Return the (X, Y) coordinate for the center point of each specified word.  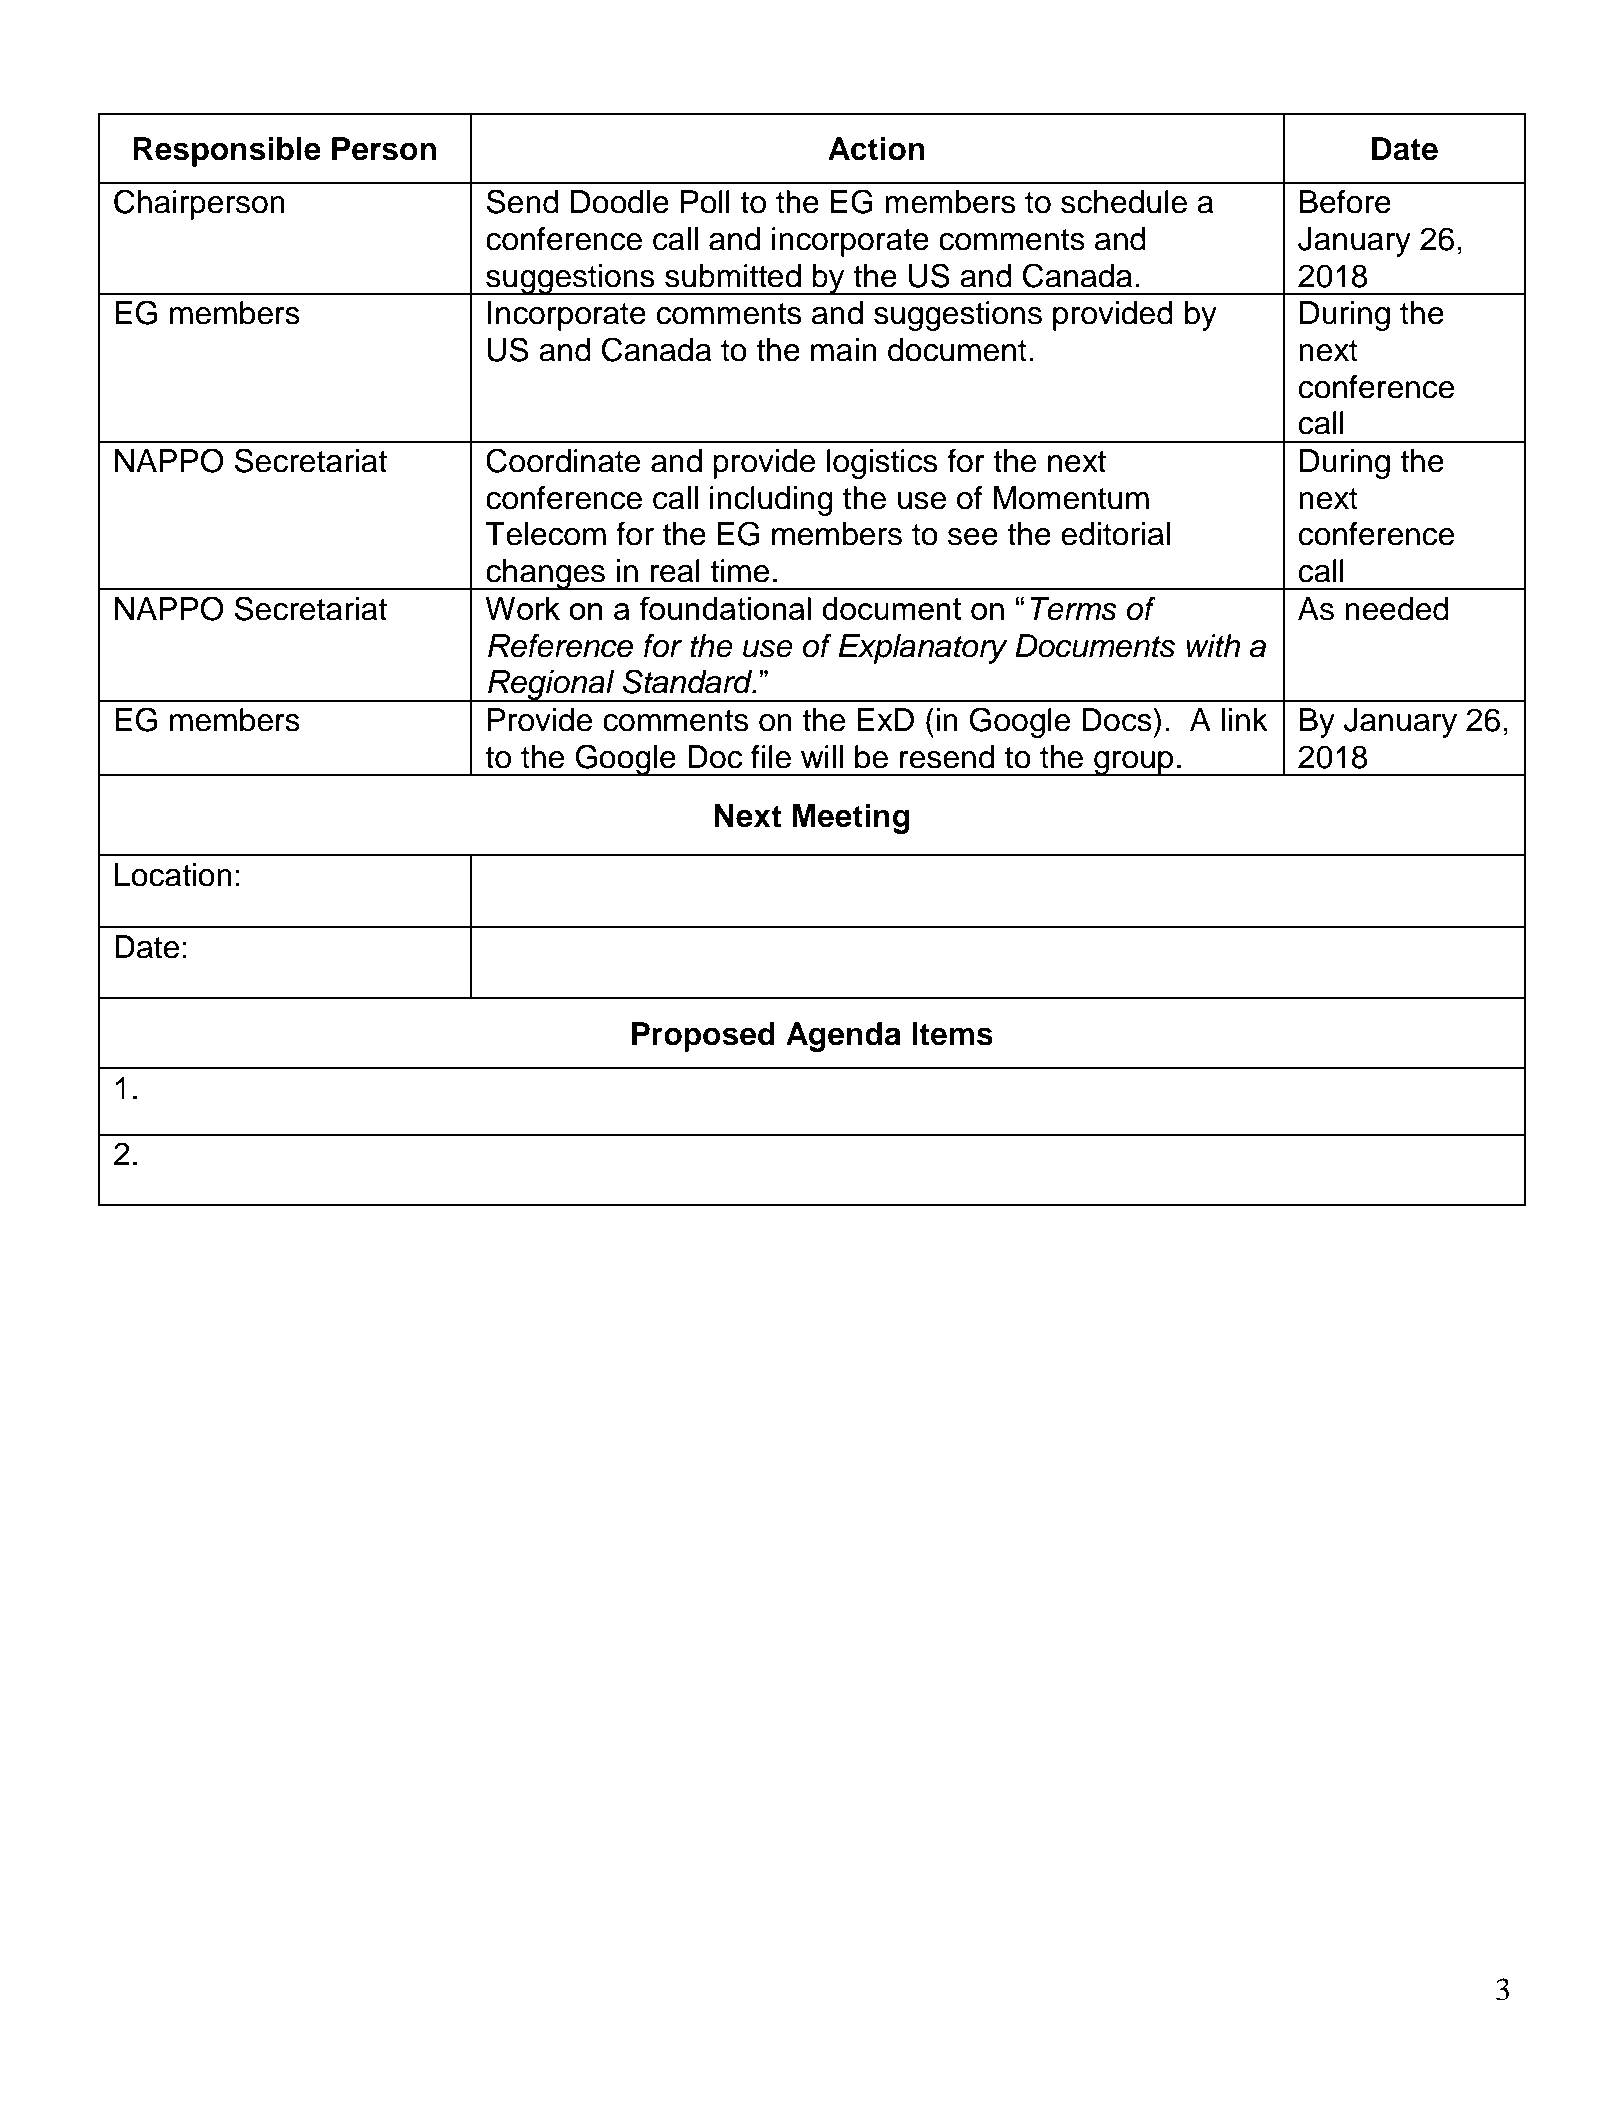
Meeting (851, 819)
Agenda (843, 1037)
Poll (705, 202)
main (844, 350)
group (1134, 763)
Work (522, 608)
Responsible (227, 152)
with (1213, 646)
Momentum (1071, 498)
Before (1345, 202)
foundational (725, 608)
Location (173, 875)
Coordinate (563, 460)
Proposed (703, 1037)
